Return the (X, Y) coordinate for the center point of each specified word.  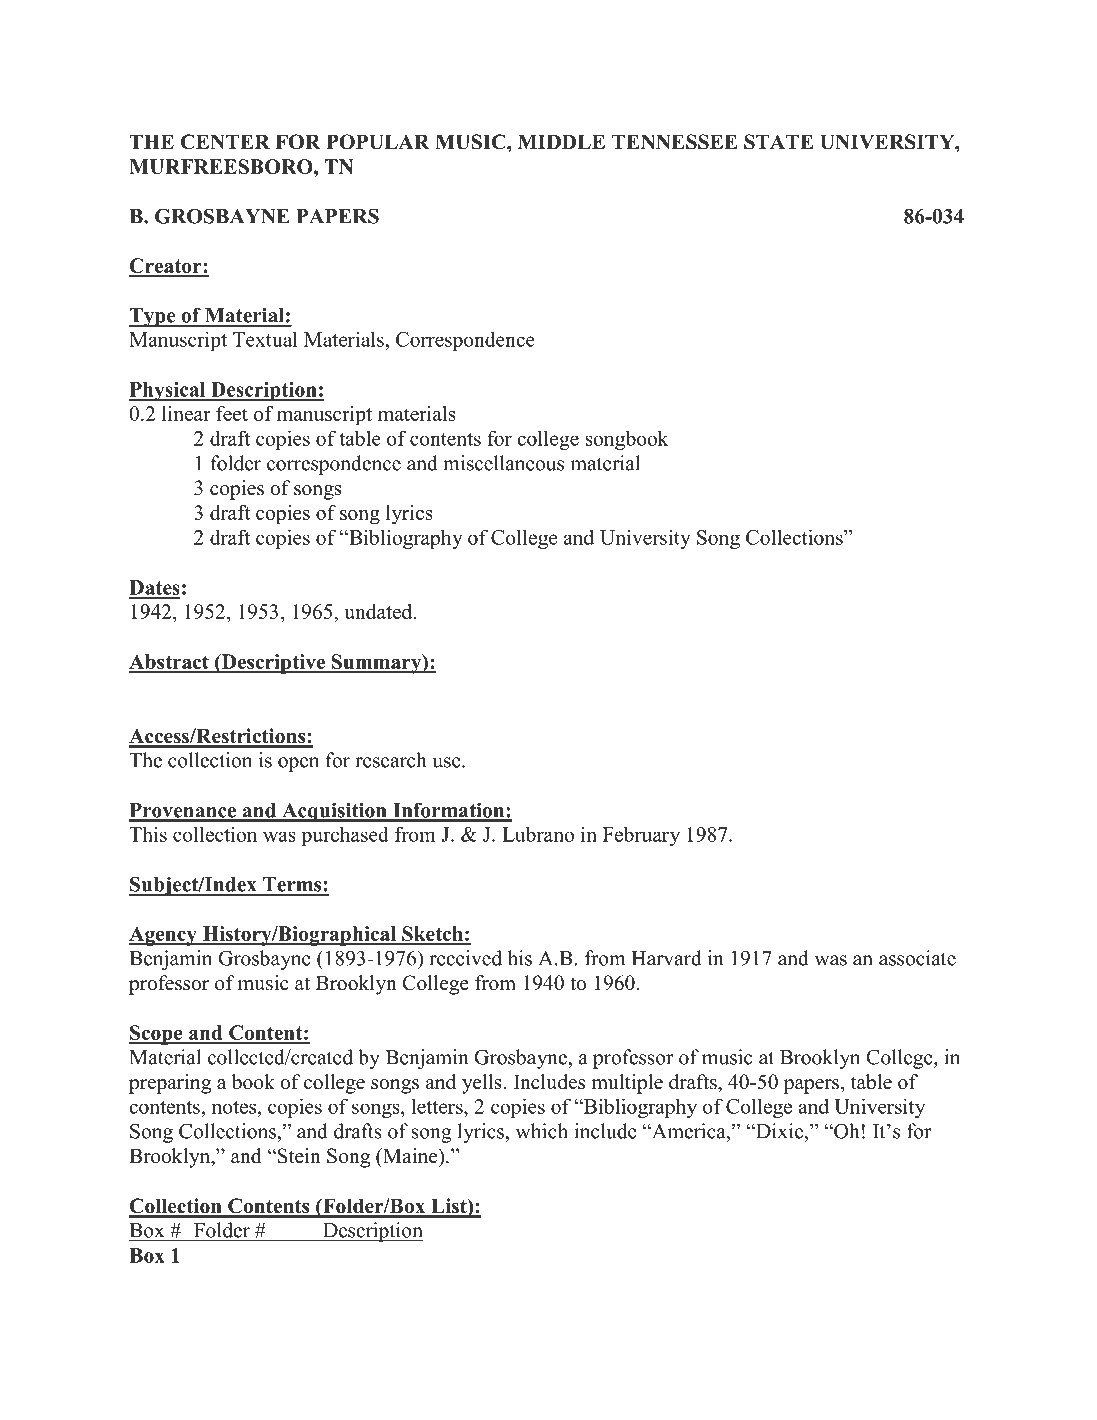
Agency (164, 936)
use (447, 762)
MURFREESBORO (222, 166)
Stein (298, 1156)
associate (917, 958)
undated (379, 611)
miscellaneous (503, 463)
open (298, 764)
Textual (265, 339)
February (641, 836)
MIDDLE (561, 141)
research (390, 760)
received (465, 958)
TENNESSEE (674, 142)
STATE (778, 142)
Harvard (666, 958)
